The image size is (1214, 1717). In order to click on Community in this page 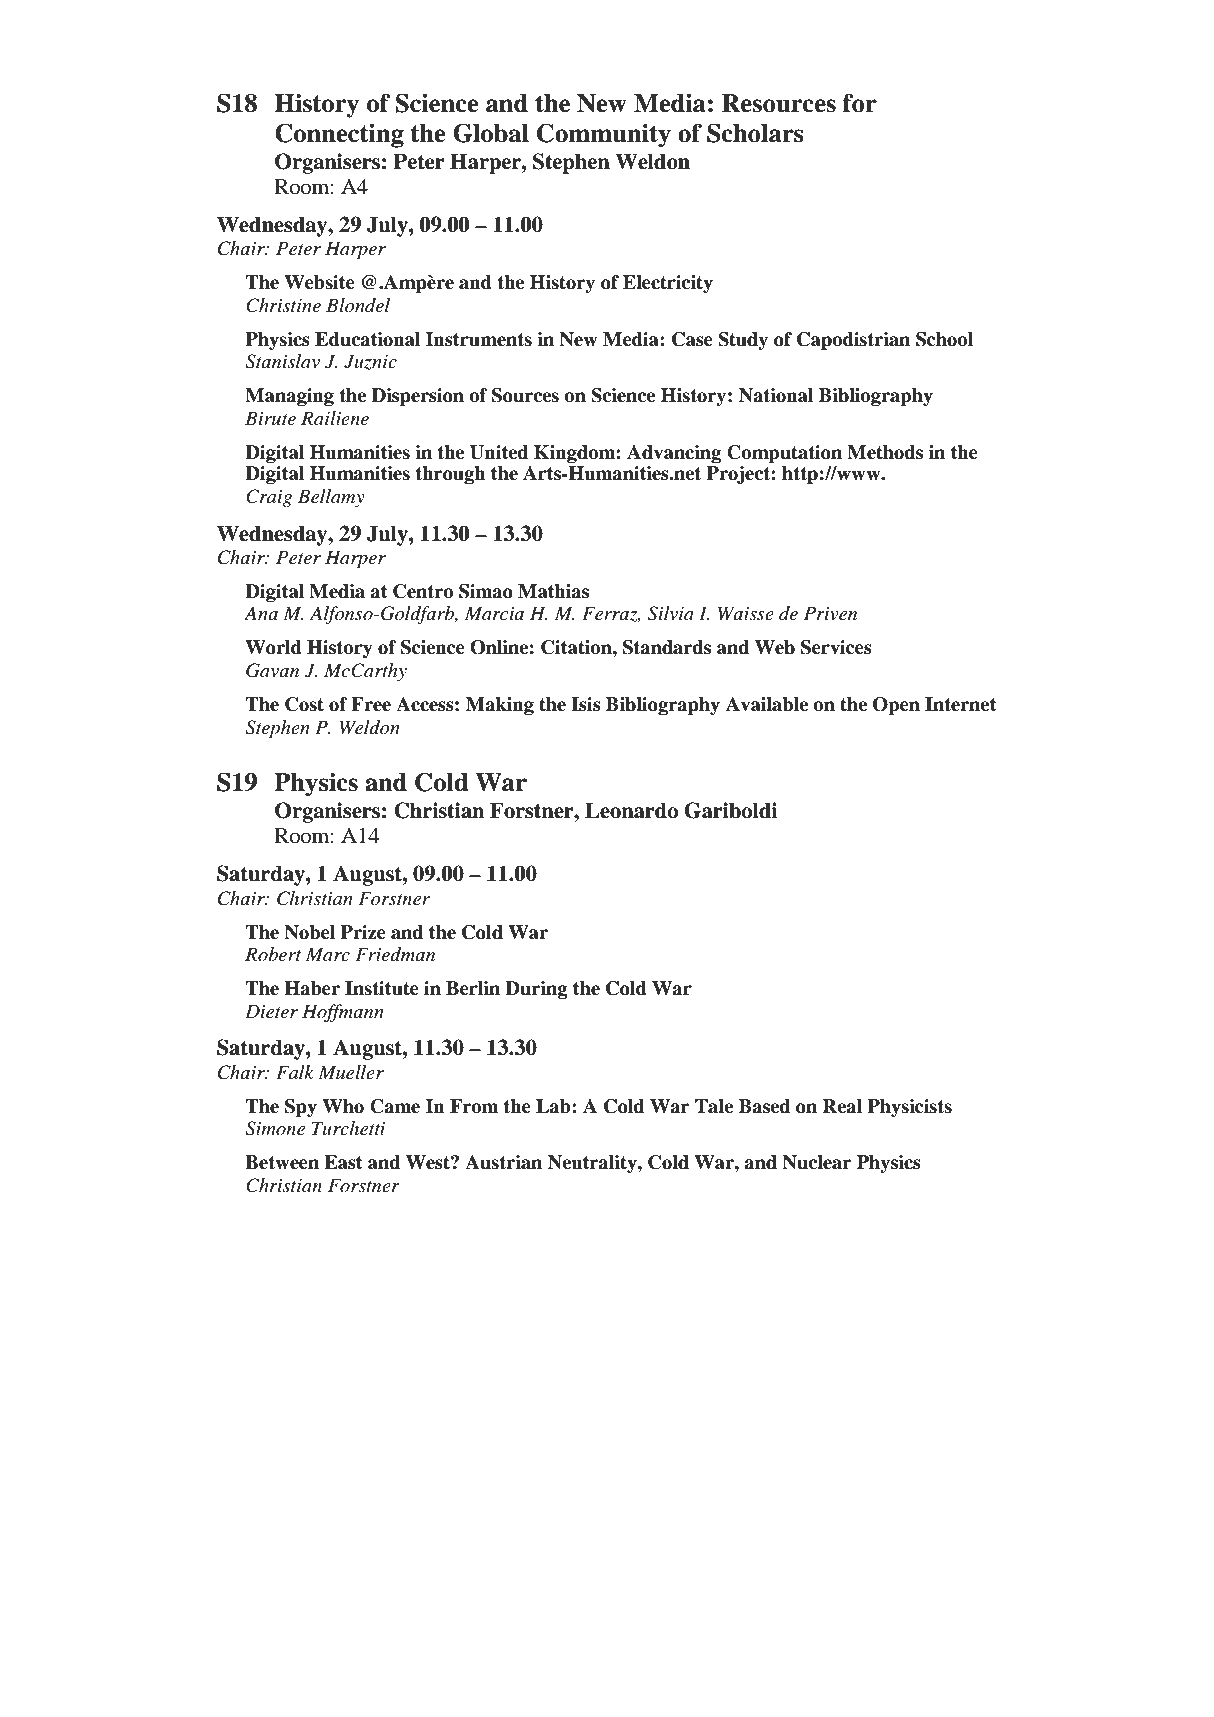, I will do `click(604, 135)`.
